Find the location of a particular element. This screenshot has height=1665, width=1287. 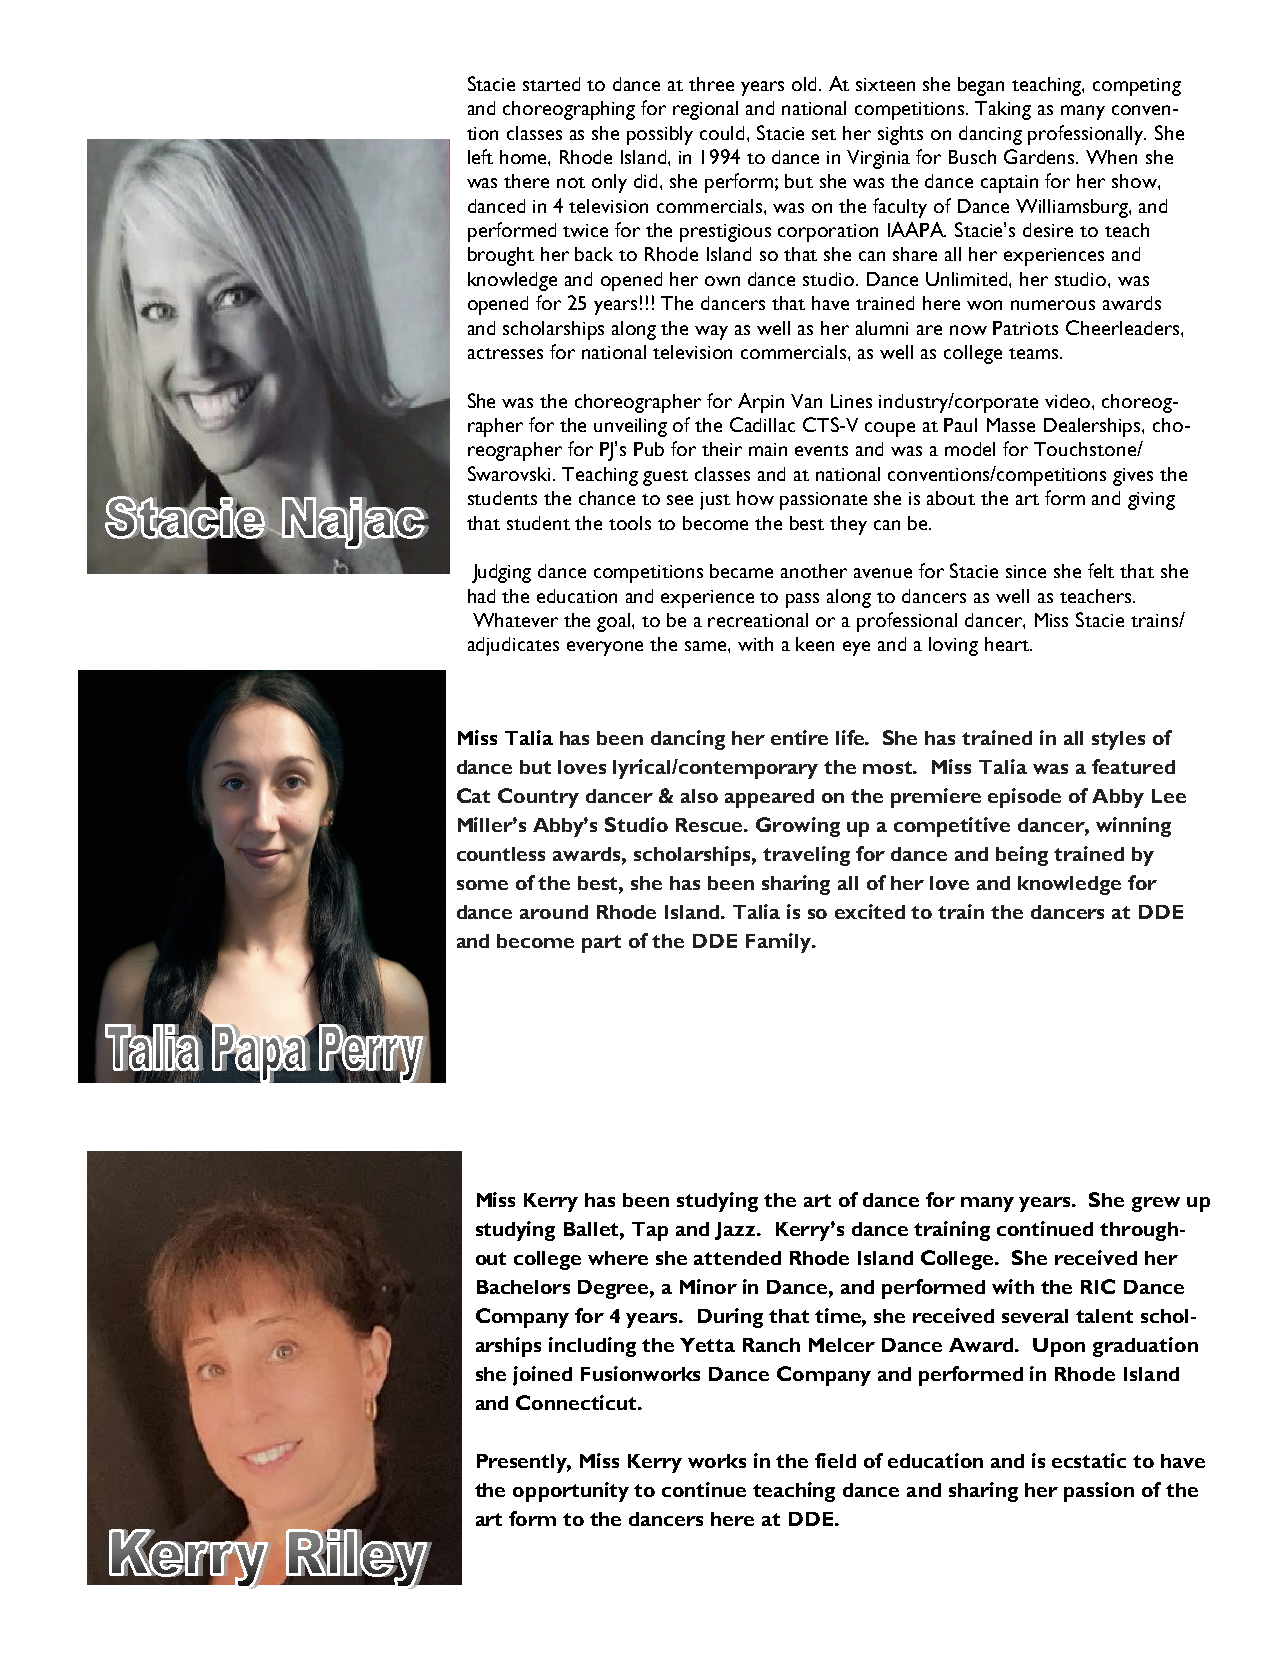

felt is located at coordinates (1101, 570).
